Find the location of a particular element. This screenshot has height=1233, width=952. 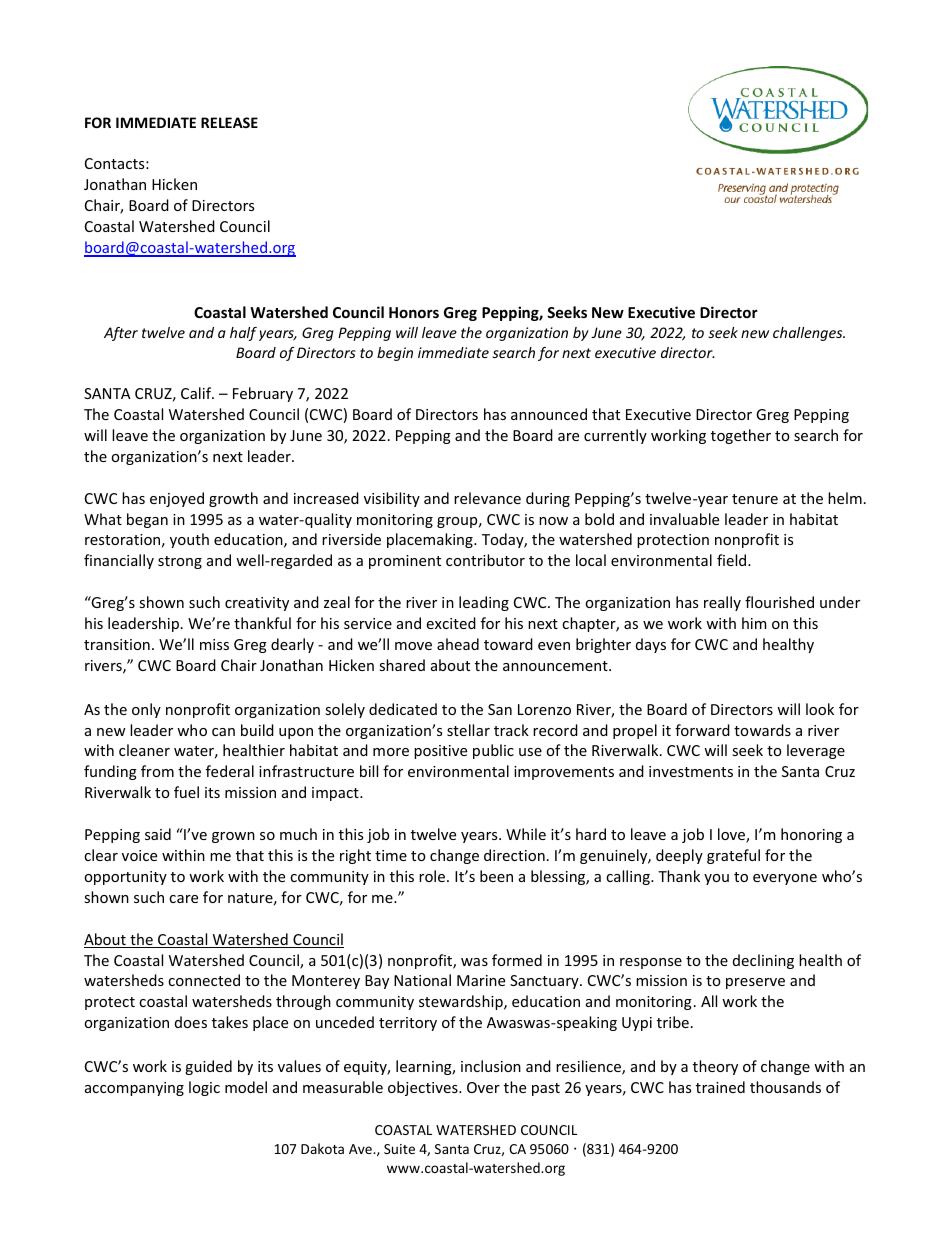

youth is located at coordinates (189, 540).
